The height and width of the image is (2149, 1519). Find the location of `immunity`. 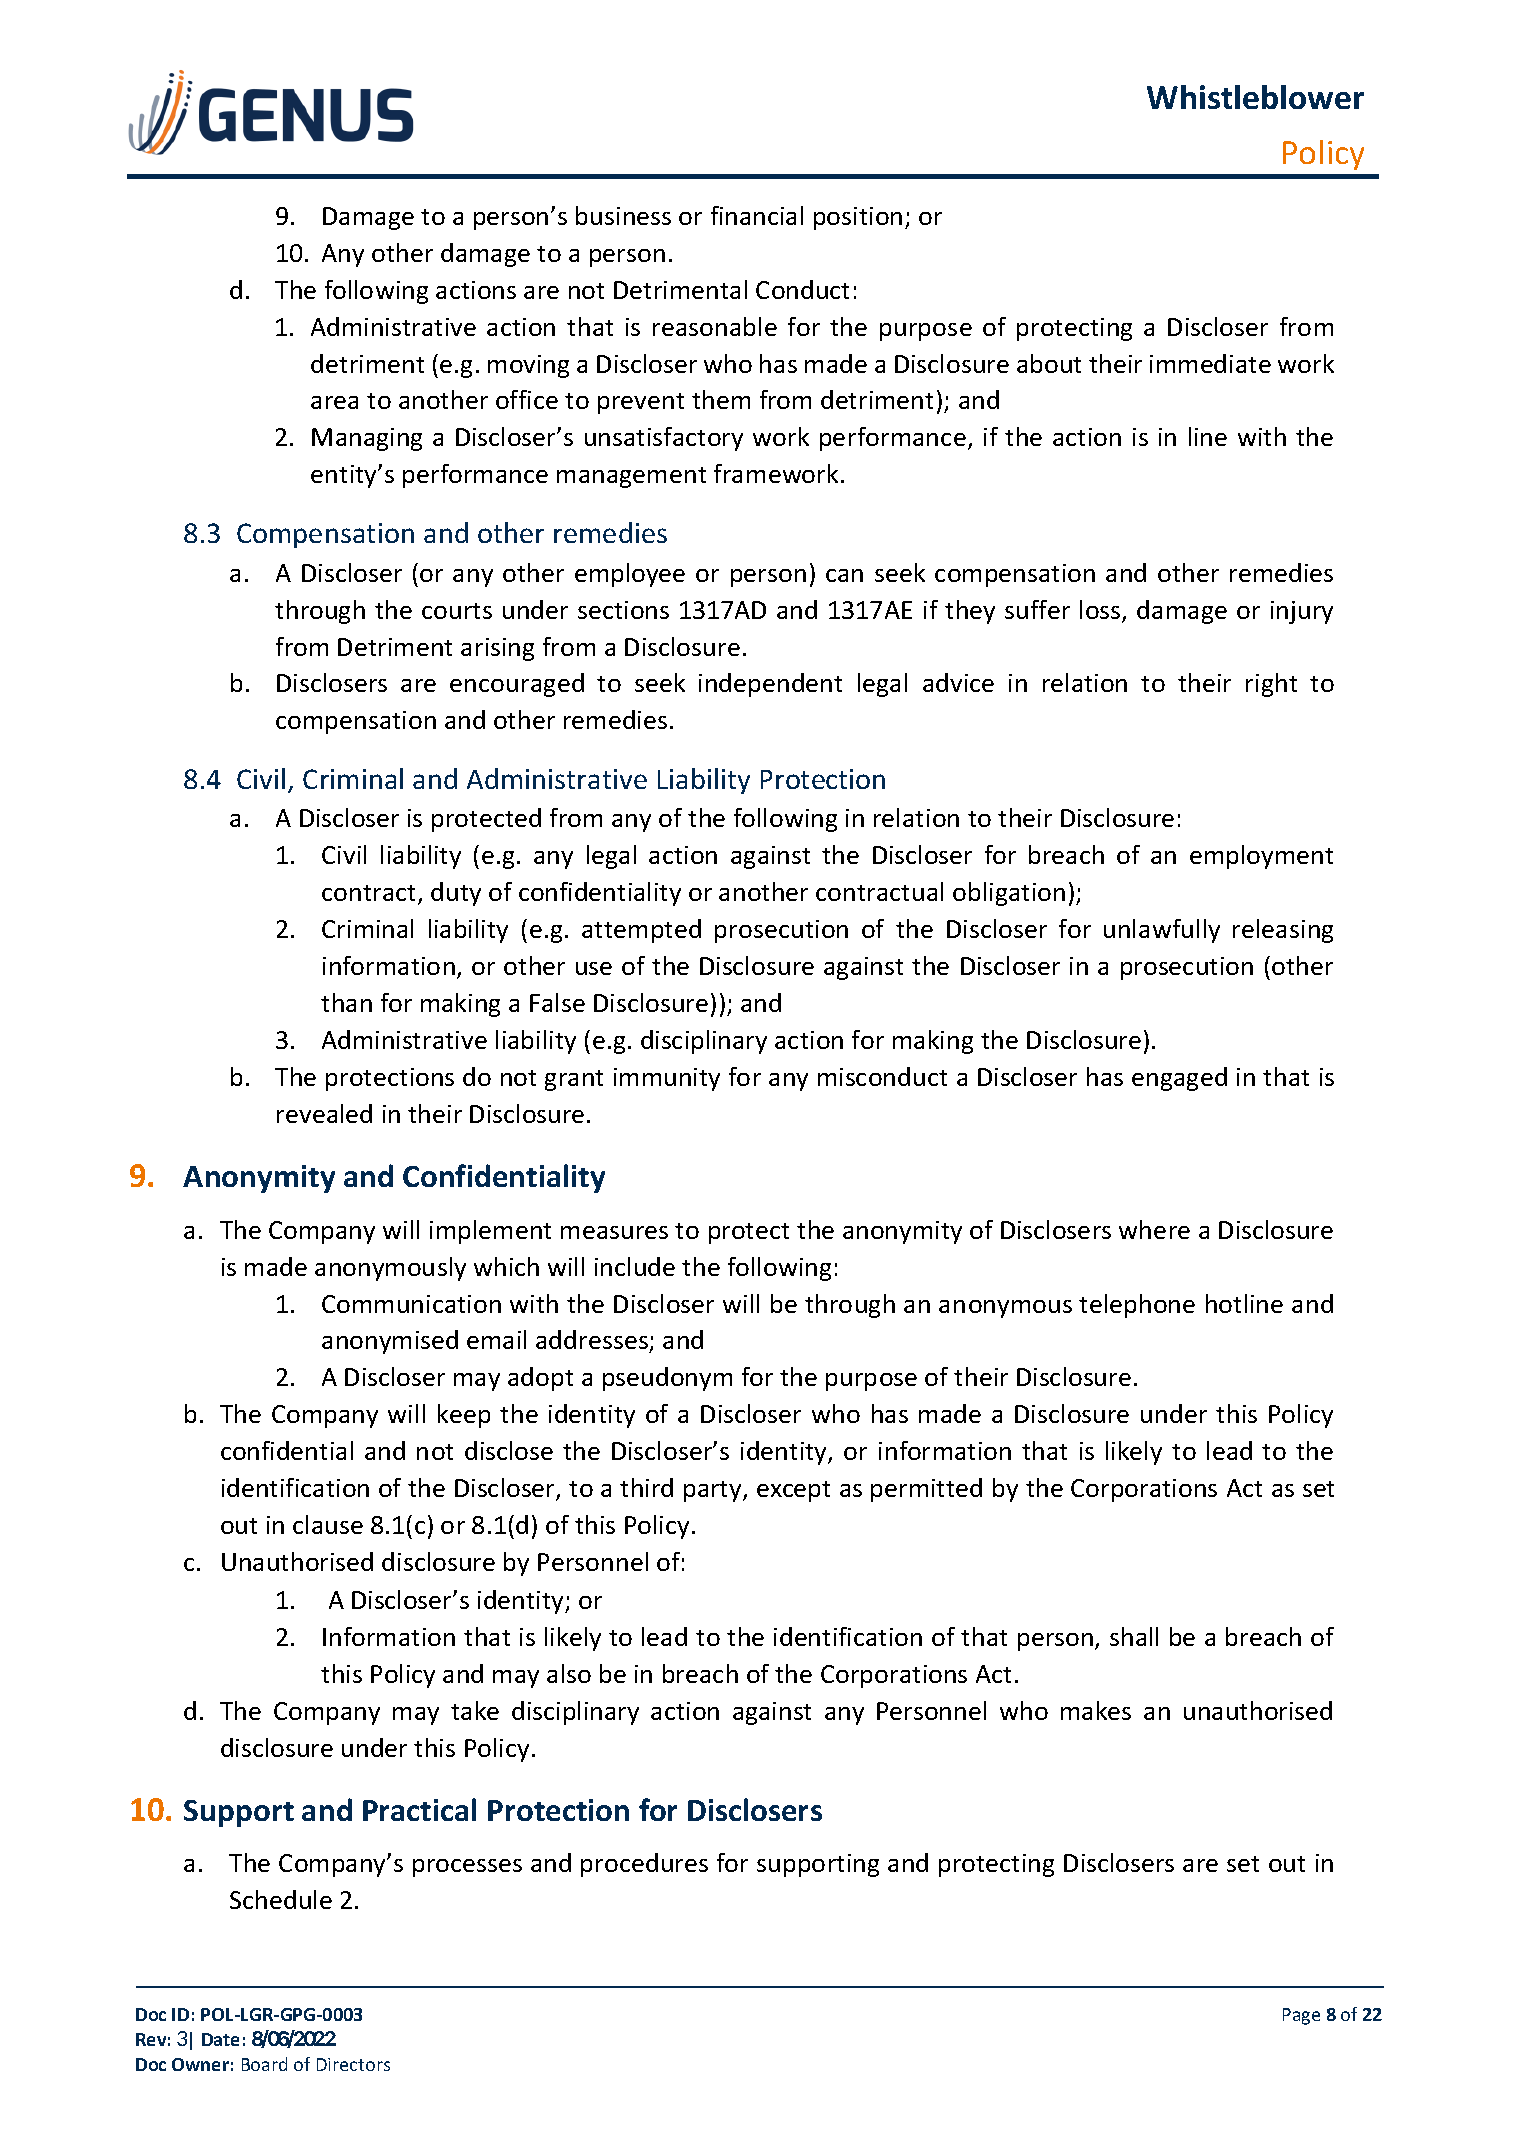

immunity is located at coordinates (667, 1079).
